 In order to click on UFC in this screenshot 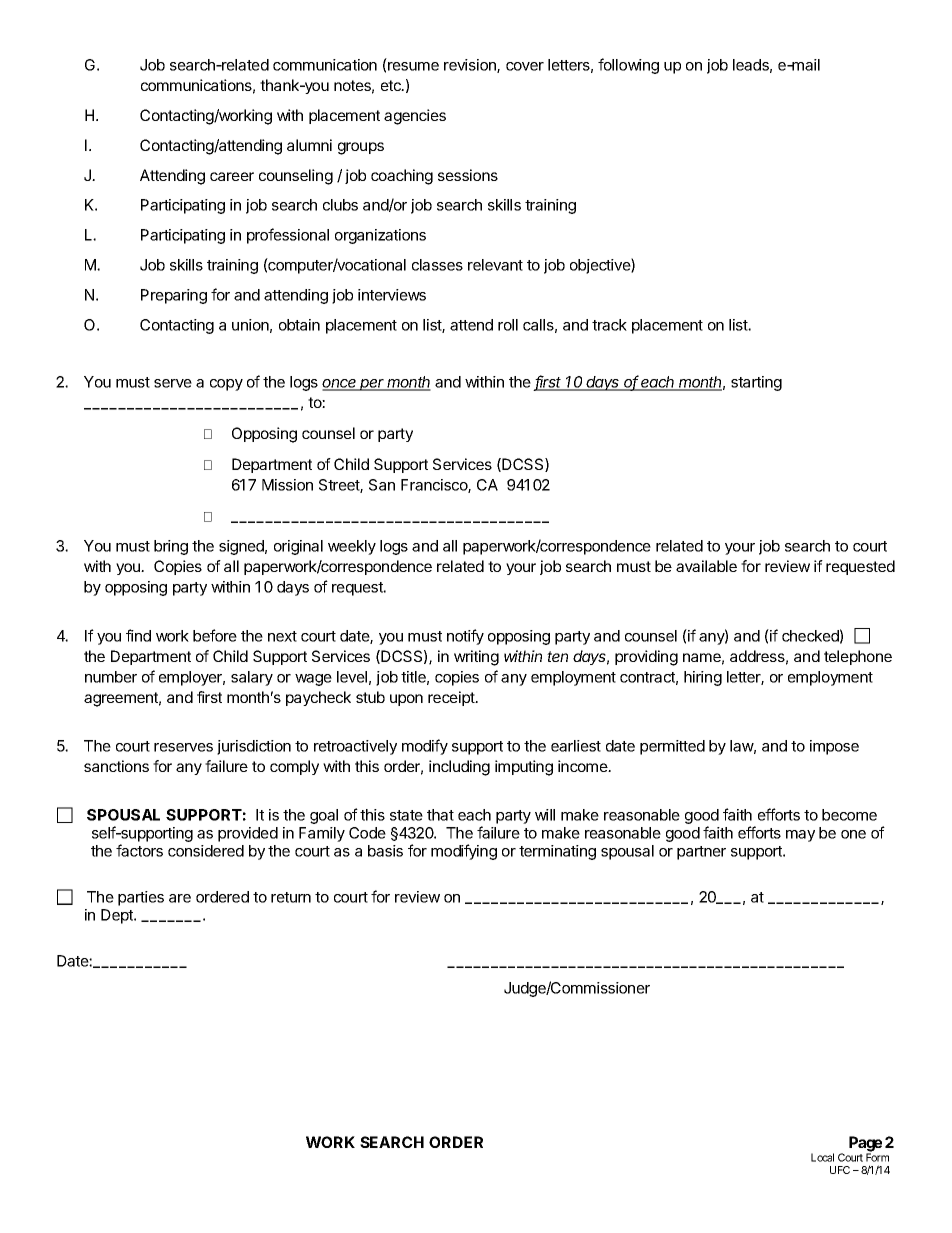, I will do `click(840, 1170)`.
